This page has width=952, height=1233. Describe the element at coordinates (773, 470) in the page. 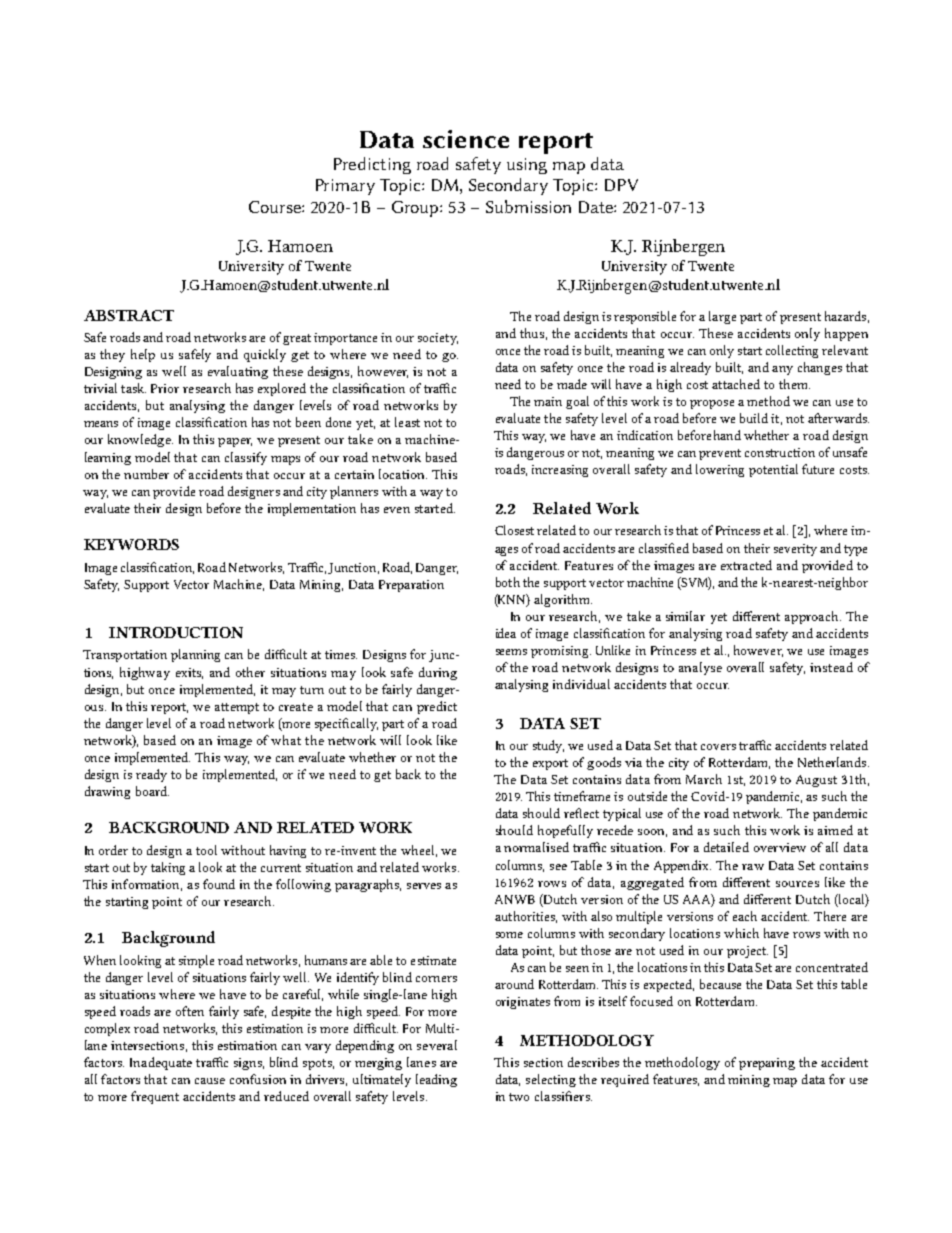

I see `potential` at that location.
